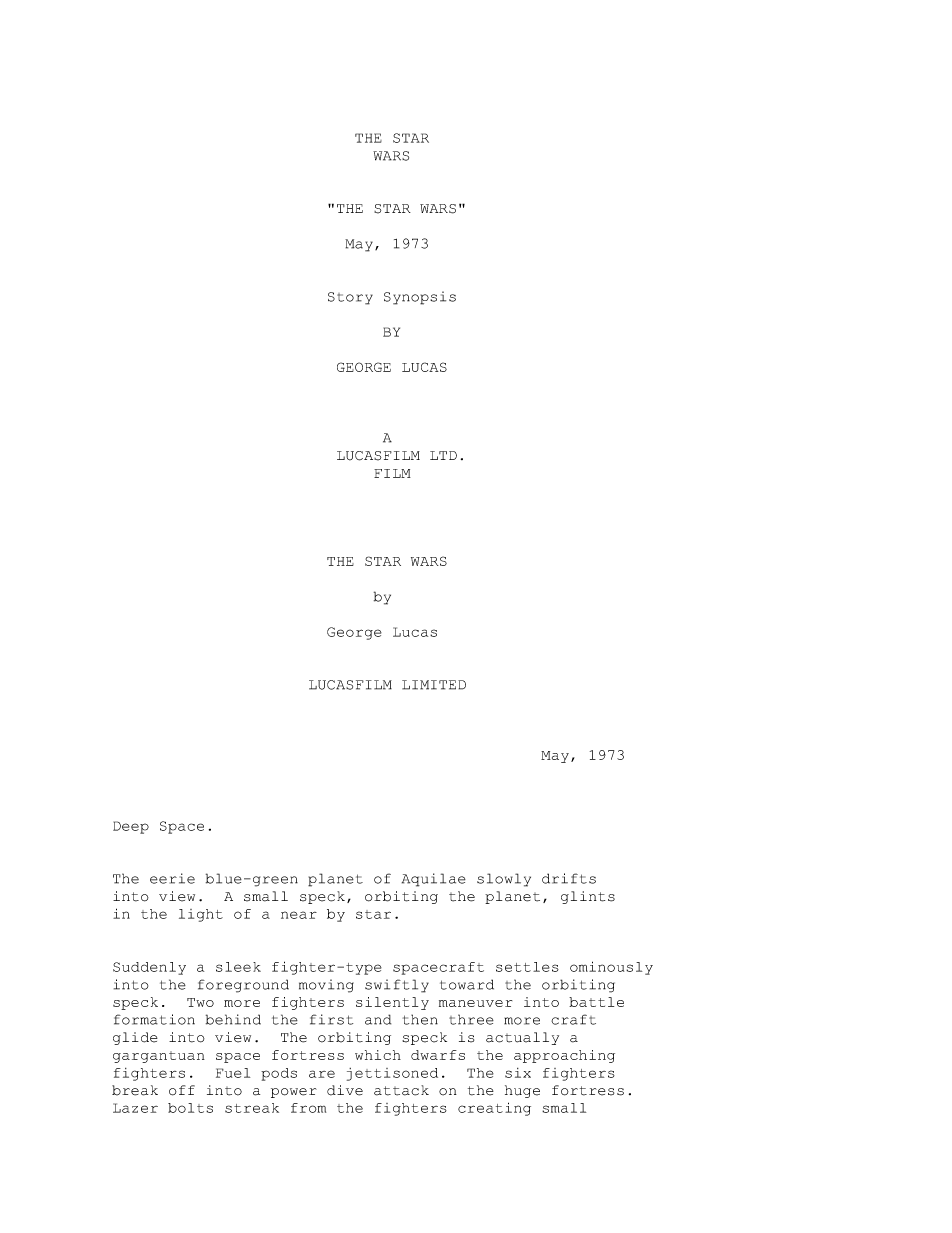 Image resolution: width=952 pixels, height=1233 pixels. What do you see at coordinates (299, 915) in the screenshot?
I see `near` at bounding box center [299, 915].
